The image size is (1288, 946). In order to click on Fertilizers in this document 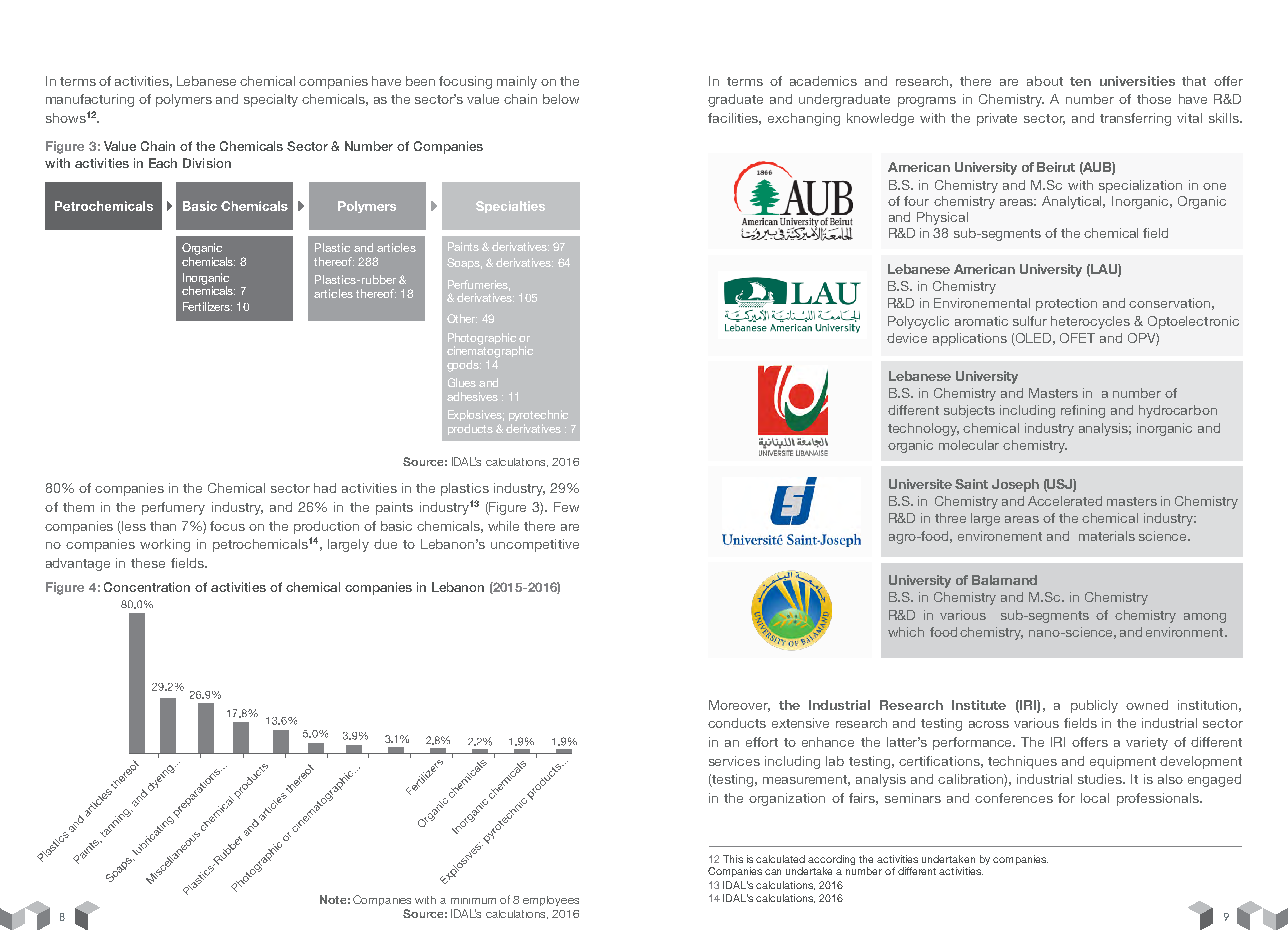, I will do `click(207, 306)`.
